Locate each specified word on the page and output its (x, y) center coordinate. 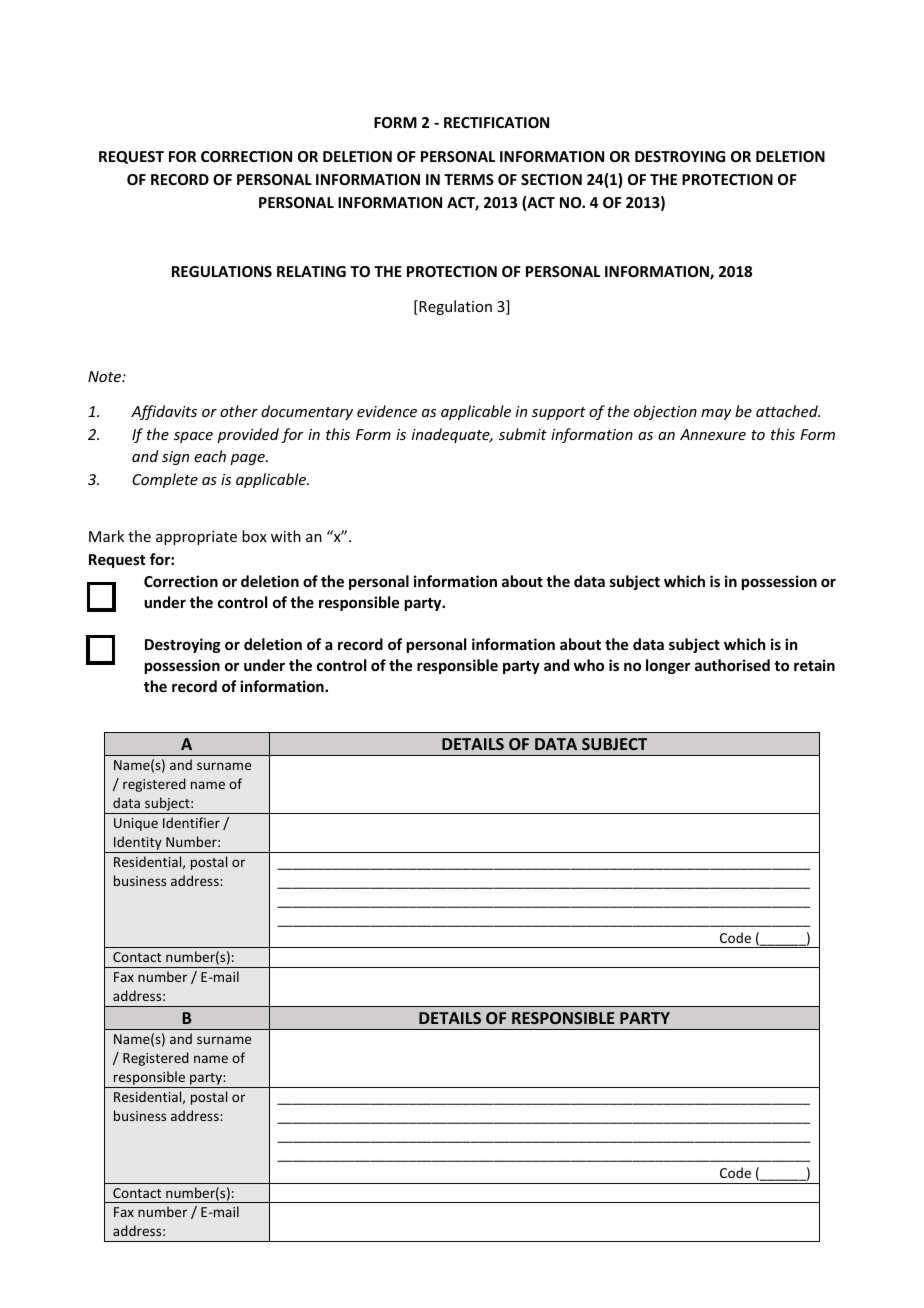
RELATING (311, 271)
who (589, 665)
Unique (136, 824)
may (716, 414)
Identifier (191, 822)
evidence (387, 411)
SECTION (551, 179)
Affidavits (164, 412)
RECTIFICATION (496, 122)
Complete (165, 480)
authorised (732, 665)
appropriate (196, 538)
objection (665, 412)
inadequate (452, 435)
